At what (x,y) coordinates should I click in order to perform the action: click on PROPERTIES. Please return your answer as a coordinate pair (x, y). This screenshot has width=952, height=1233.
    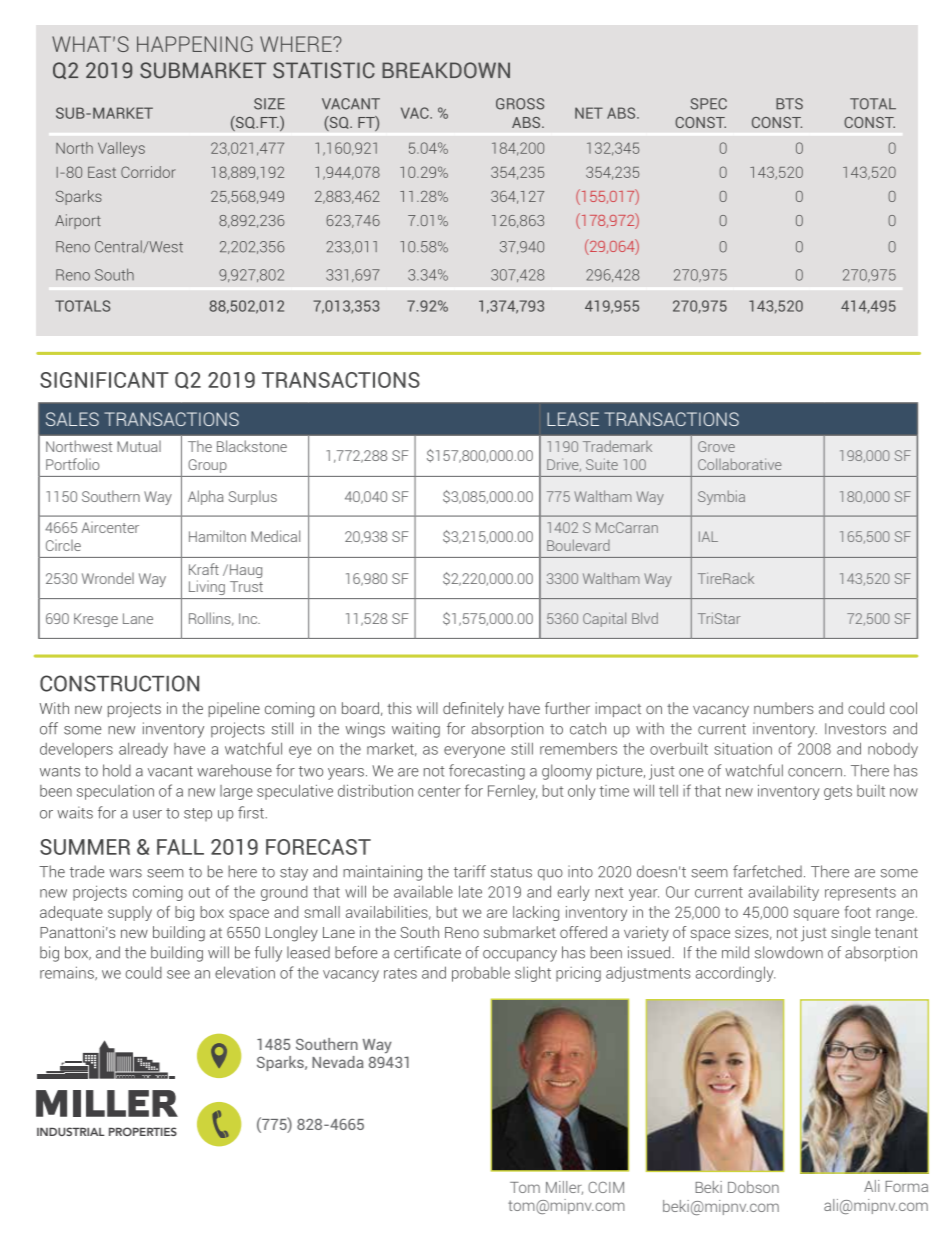
    Looking at the image, I should click on (143, 1131).
